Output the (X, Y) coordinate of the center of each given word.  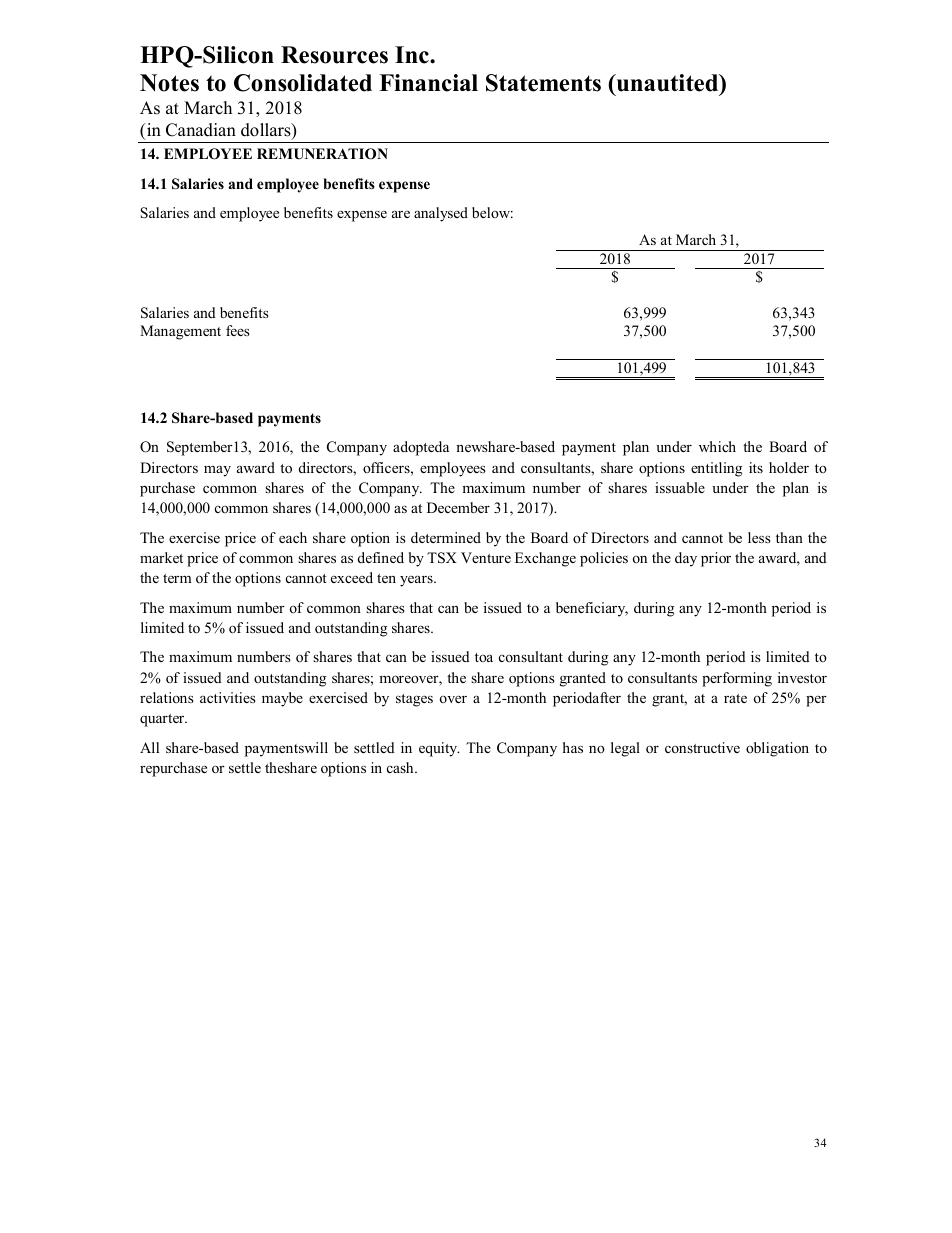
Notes (169, 83)
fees (238, 330)
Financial (428, 83)
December (458, 507)
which (717, 446)
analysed (441, 214)
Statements (543, 83)
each (293, 537)
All (149, 747)
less (759, 537)
